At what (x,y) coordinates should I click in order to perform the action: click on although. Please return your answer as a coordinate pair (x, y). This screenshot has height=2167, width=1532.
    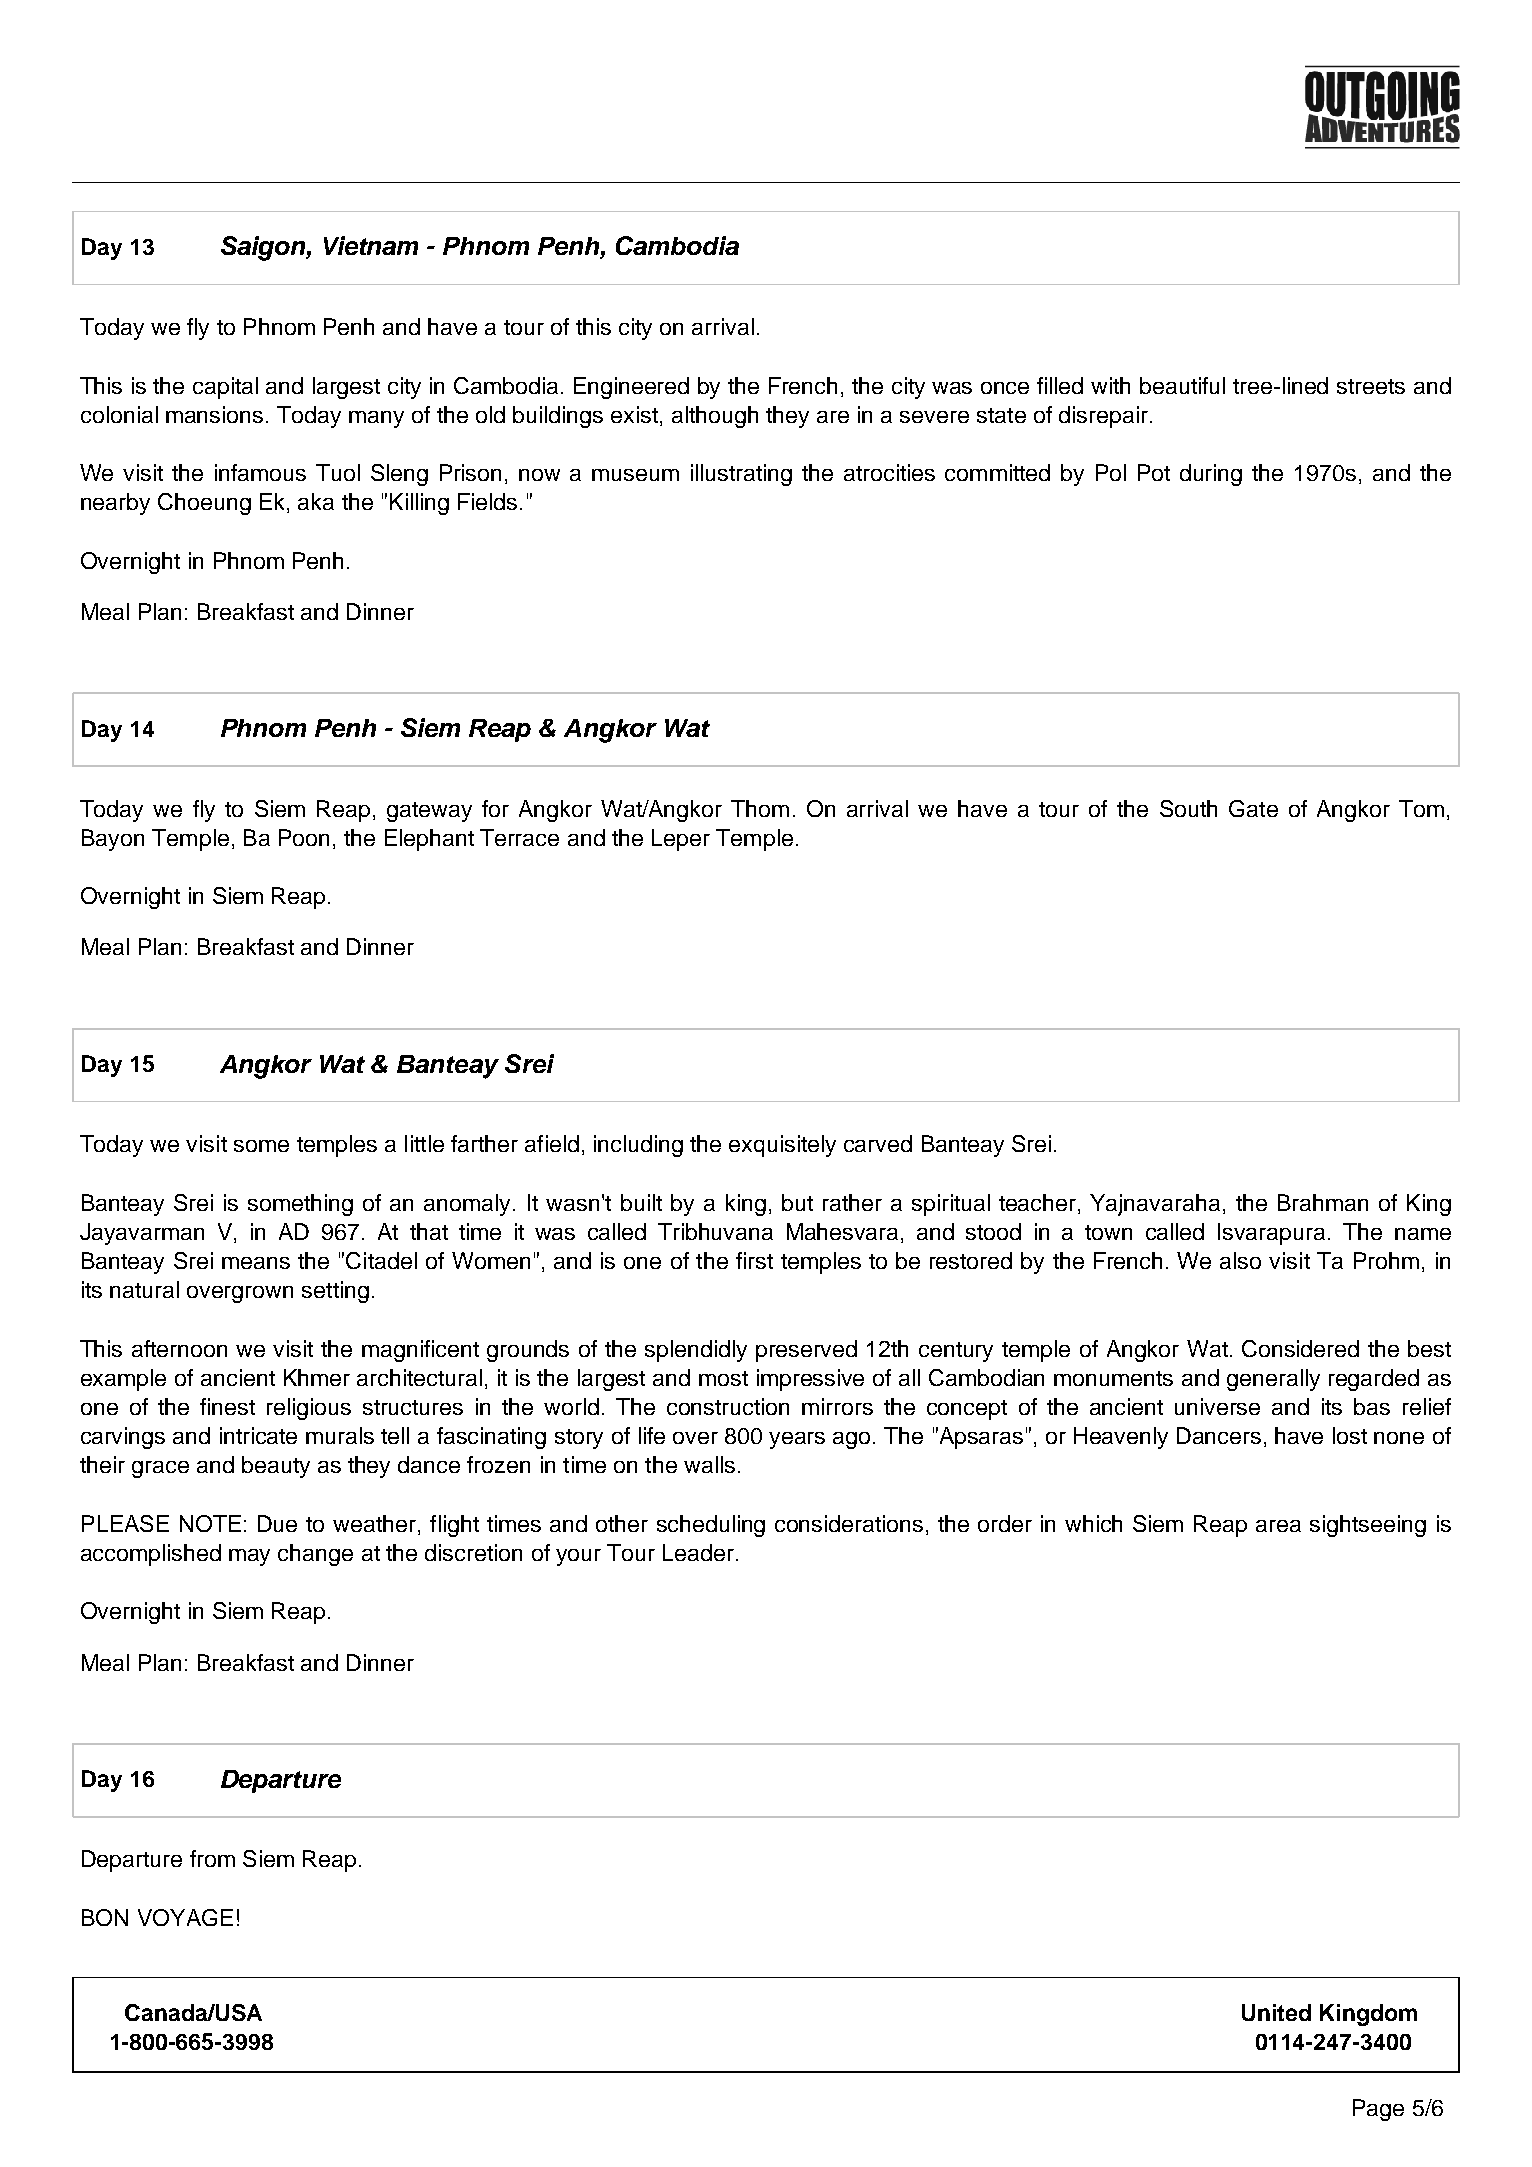
    Looking at the image, I should click on (715, 417).
